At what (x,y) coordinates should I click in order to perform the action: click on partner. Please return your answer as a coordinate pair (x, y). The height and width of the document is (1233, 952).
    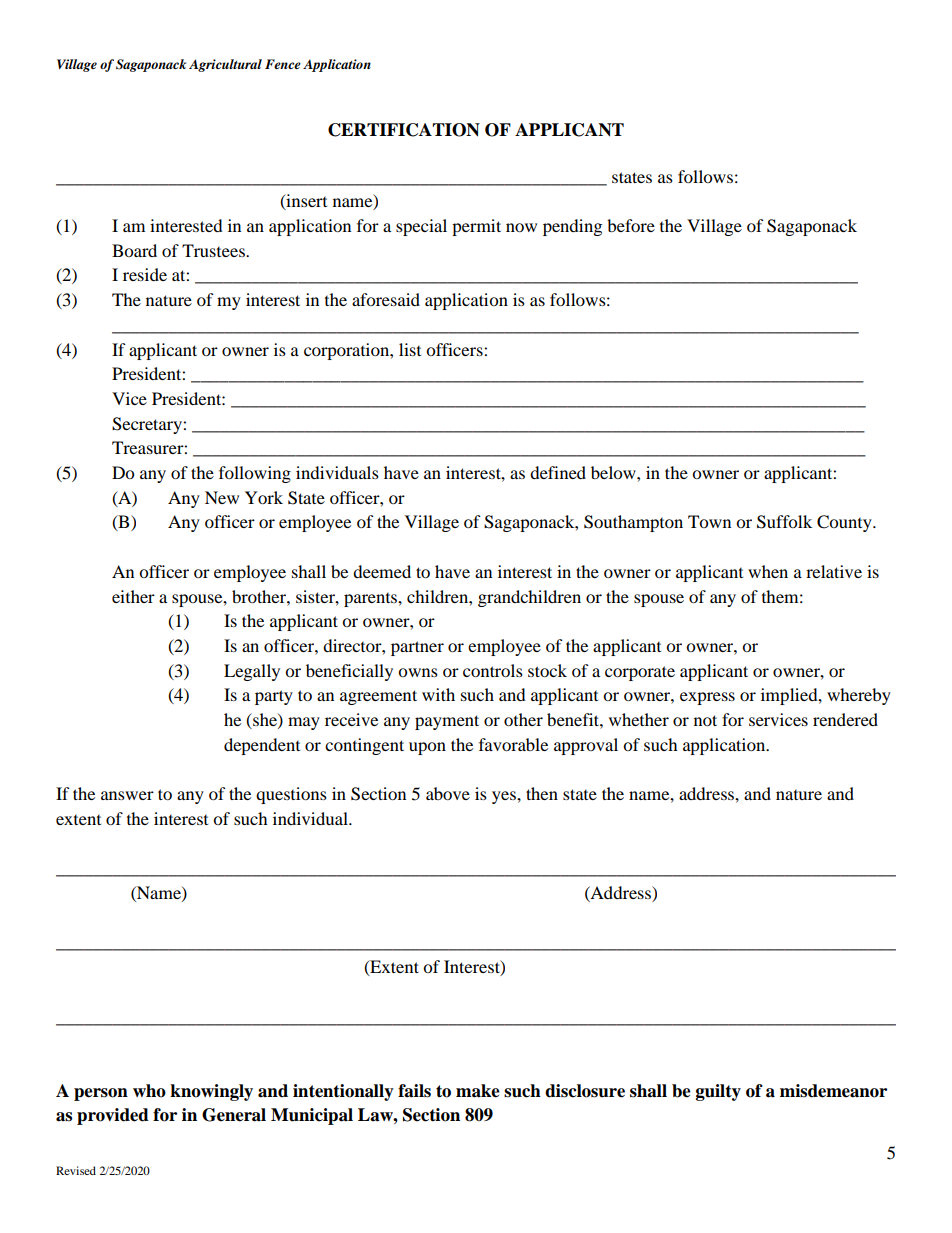
    Looking at the image, I should click on (417, 648).
